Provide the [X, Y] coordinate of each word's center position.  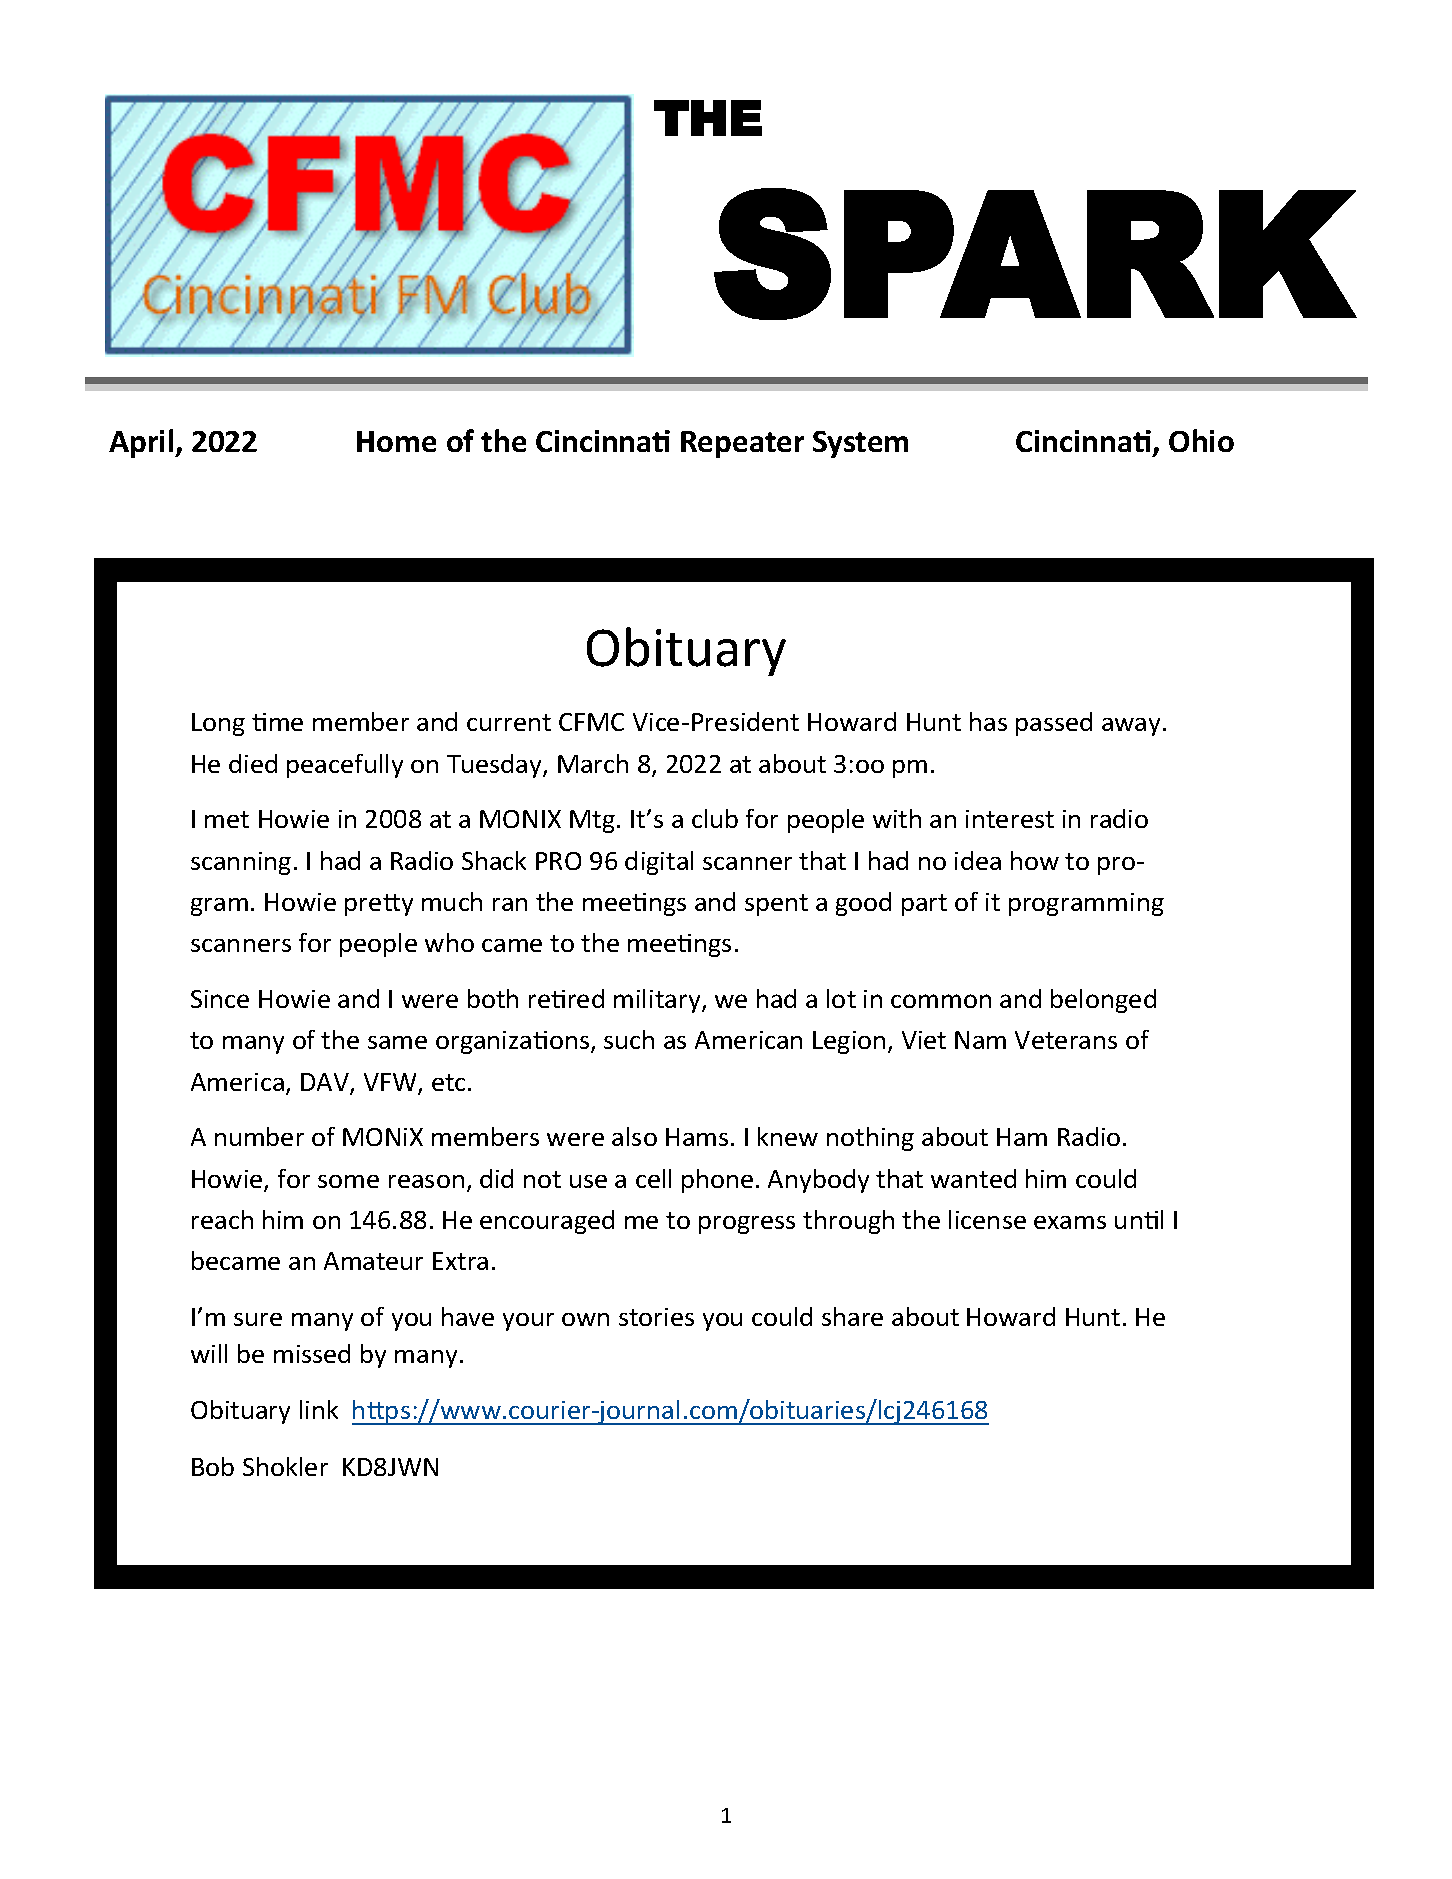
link [319, 1409]
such [629, 1039]
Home [396, 441]
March [593, 763]
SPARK [1034, 254]
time [277, 722]
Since [220, 999]
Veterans [1066, 1040]
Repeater [742, 444]
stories [656, 1317]
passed [1054, 724]
